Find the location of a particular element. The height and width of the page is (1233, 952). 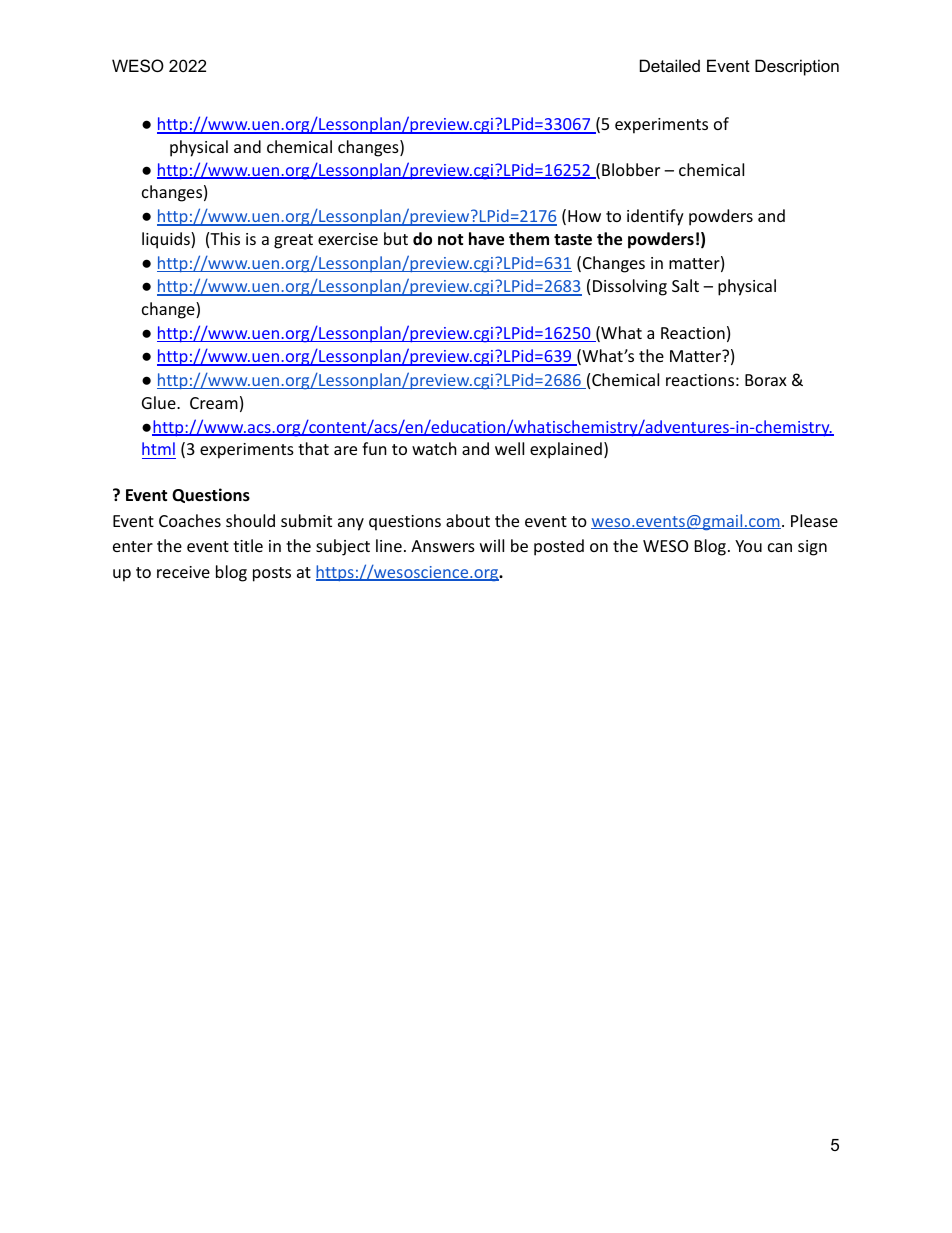

receive is located at coordinates (183, 572).
